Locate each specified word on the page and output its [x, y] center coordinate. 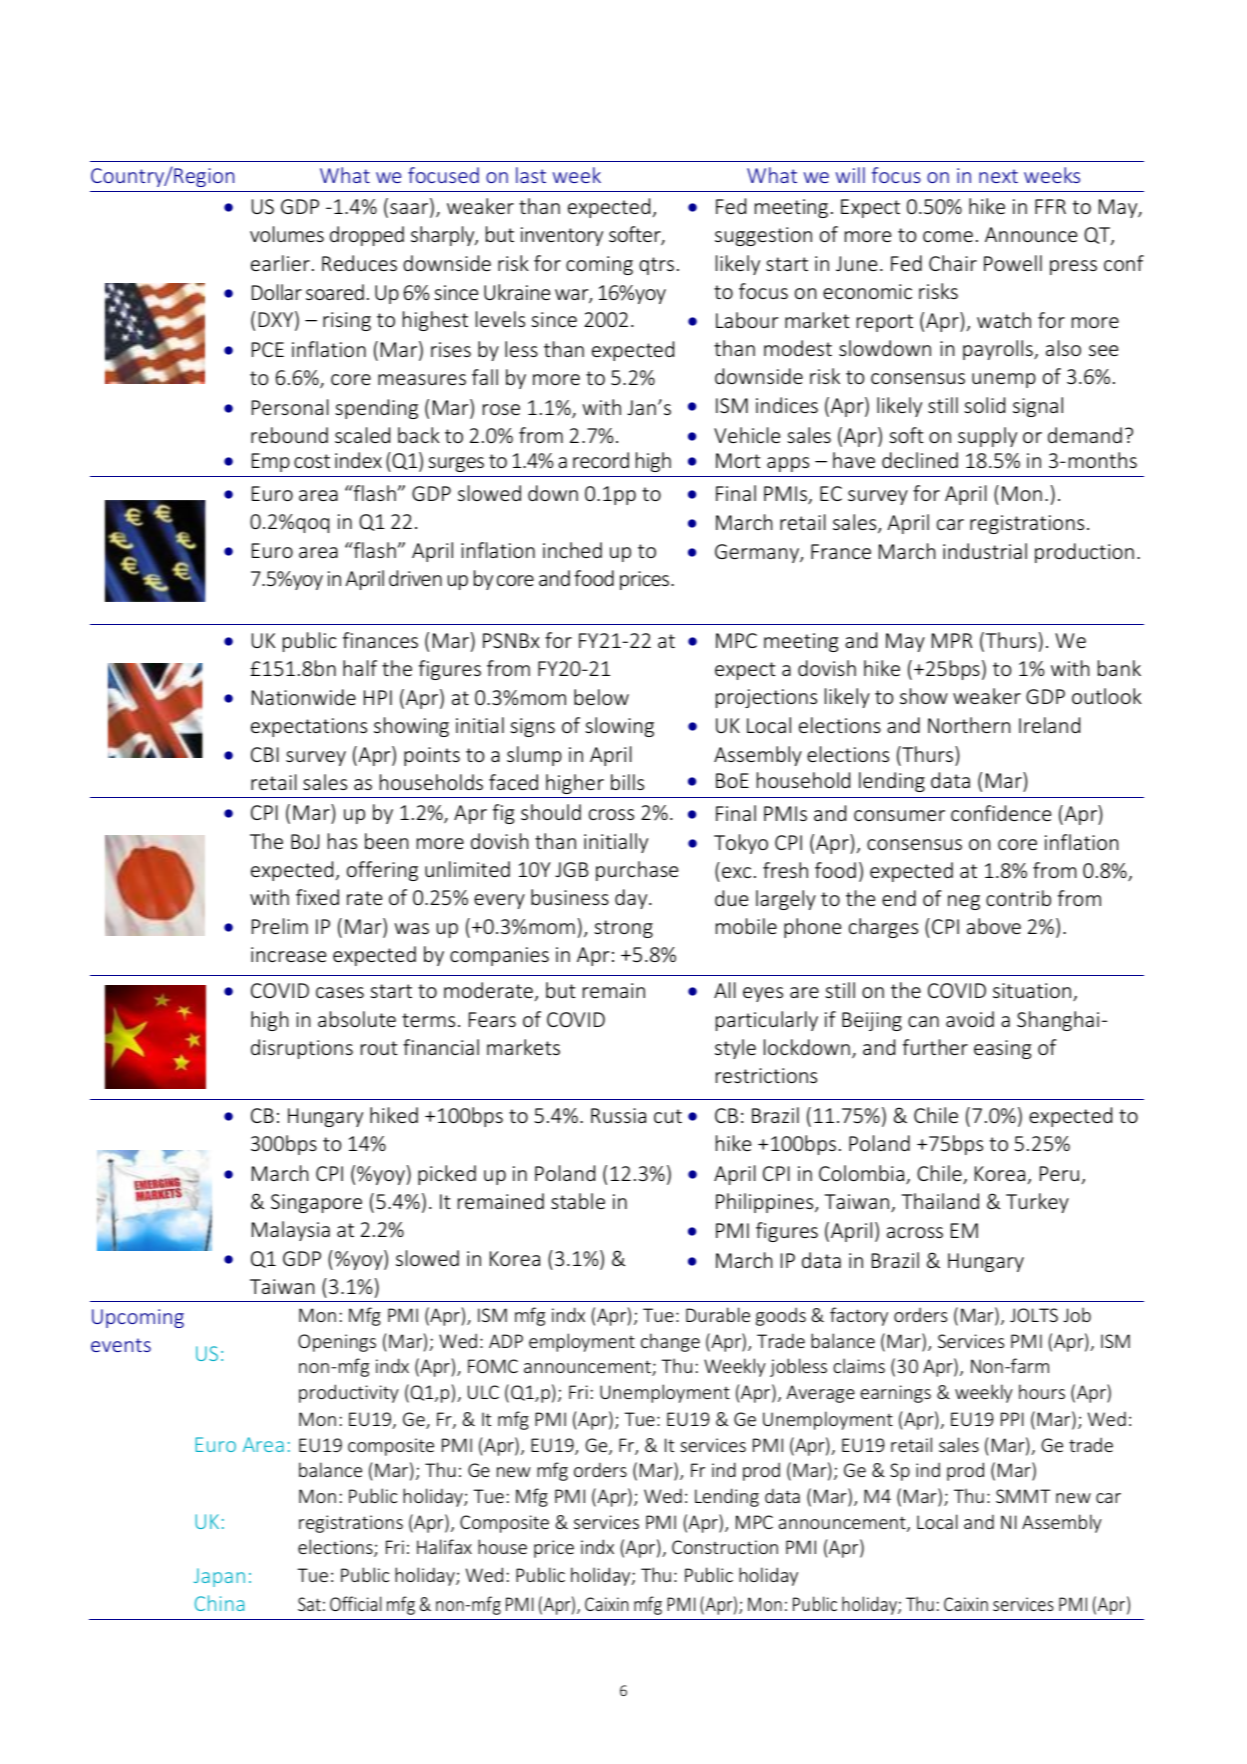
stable [578, 1201]
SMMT [1023, 1496]
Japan [219, 1577]
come [948, 236]
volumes [287, 234]
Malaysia [291, 1231]
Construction [725, 1547]
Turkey [1037, 1203]
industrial [985, 551]
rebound [289, 435]
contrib [1018, 898]
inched [572, 550]
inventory [562, 236]
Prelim [280, 926]
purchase [637, 871]
